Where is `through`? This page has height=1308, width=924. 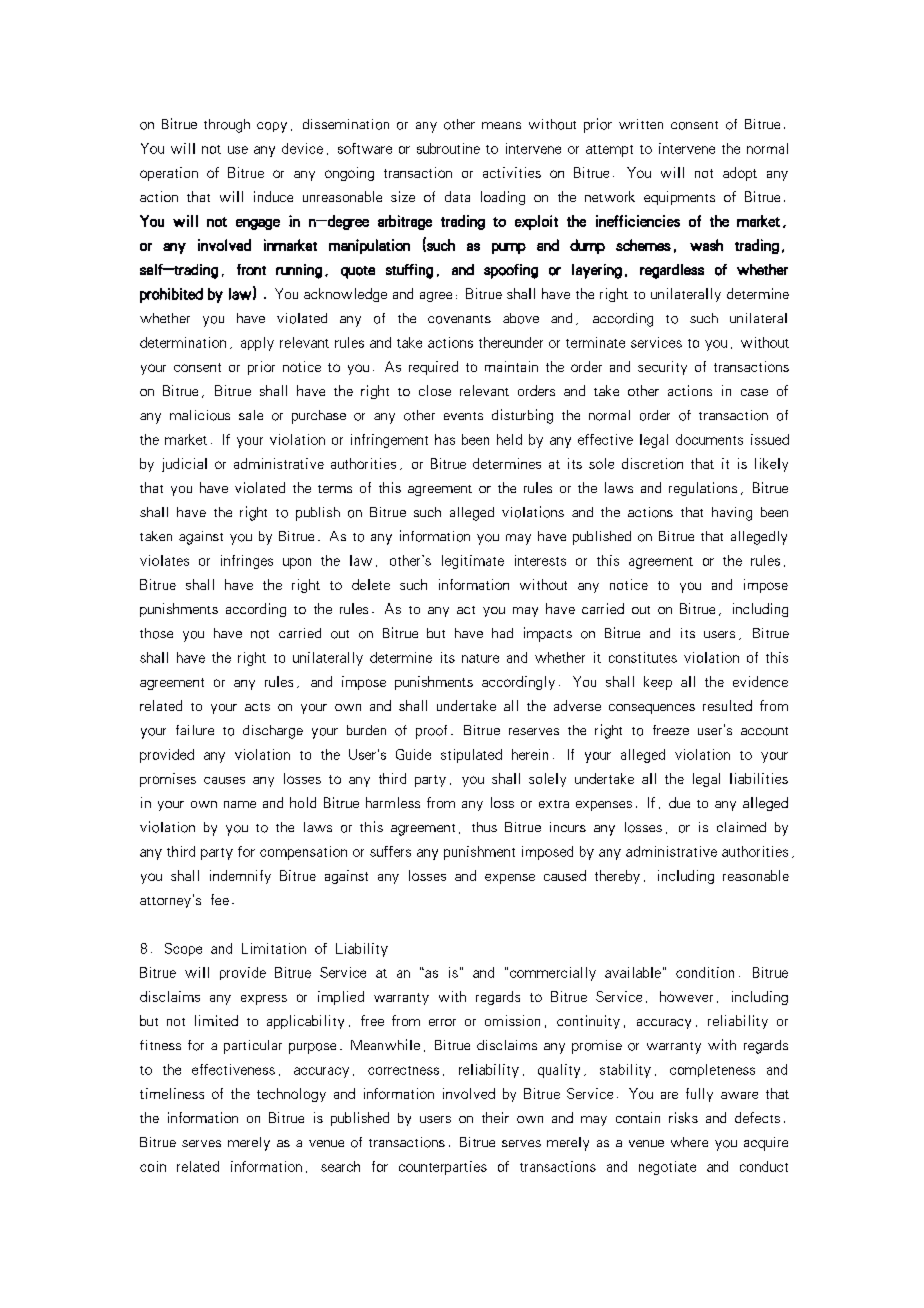 through is located at coordinates (227, 126).
